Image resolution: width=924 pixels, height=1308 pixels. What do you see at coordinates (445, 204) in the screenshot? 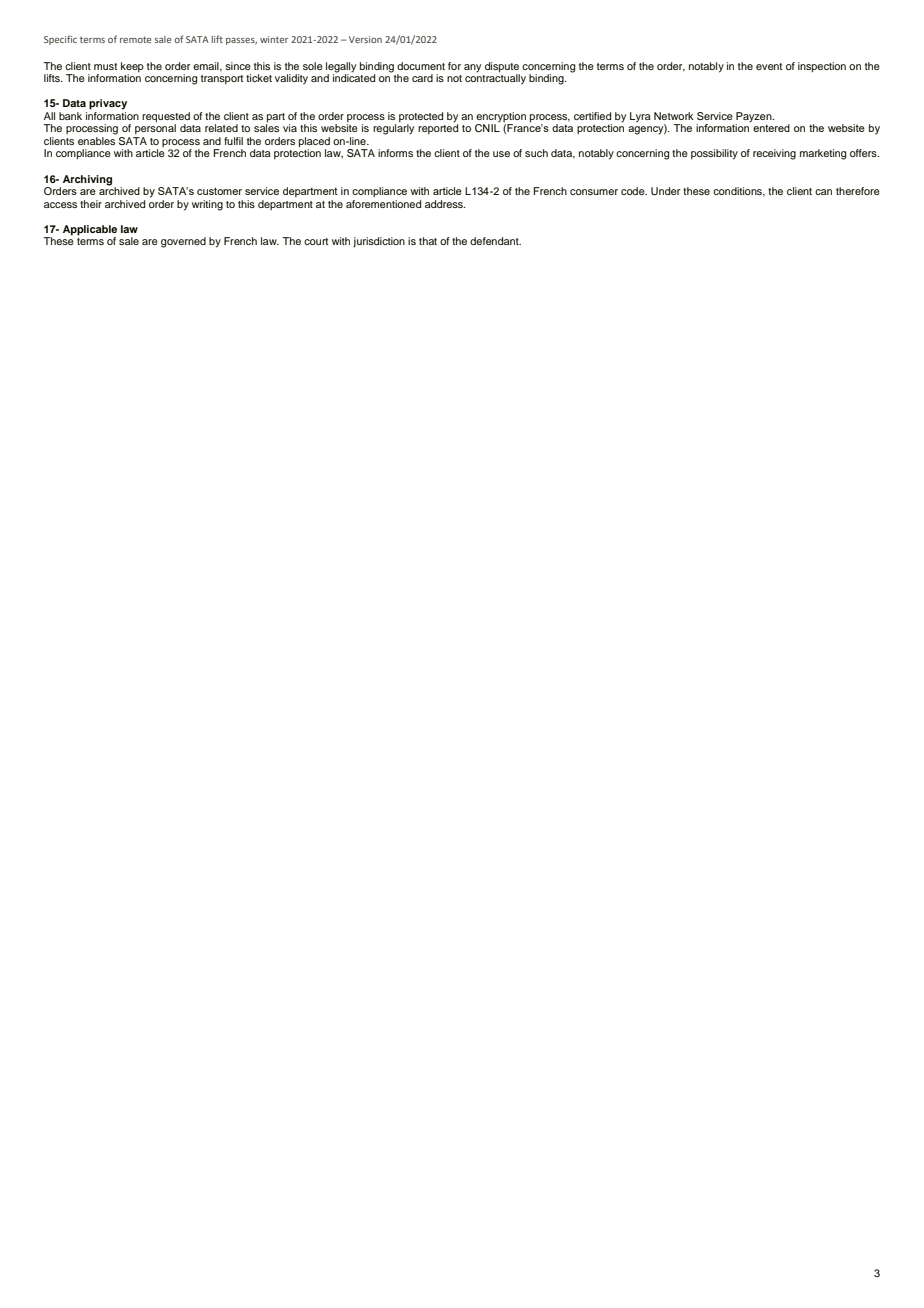
I see `address` at bounding box center [445, 204].
